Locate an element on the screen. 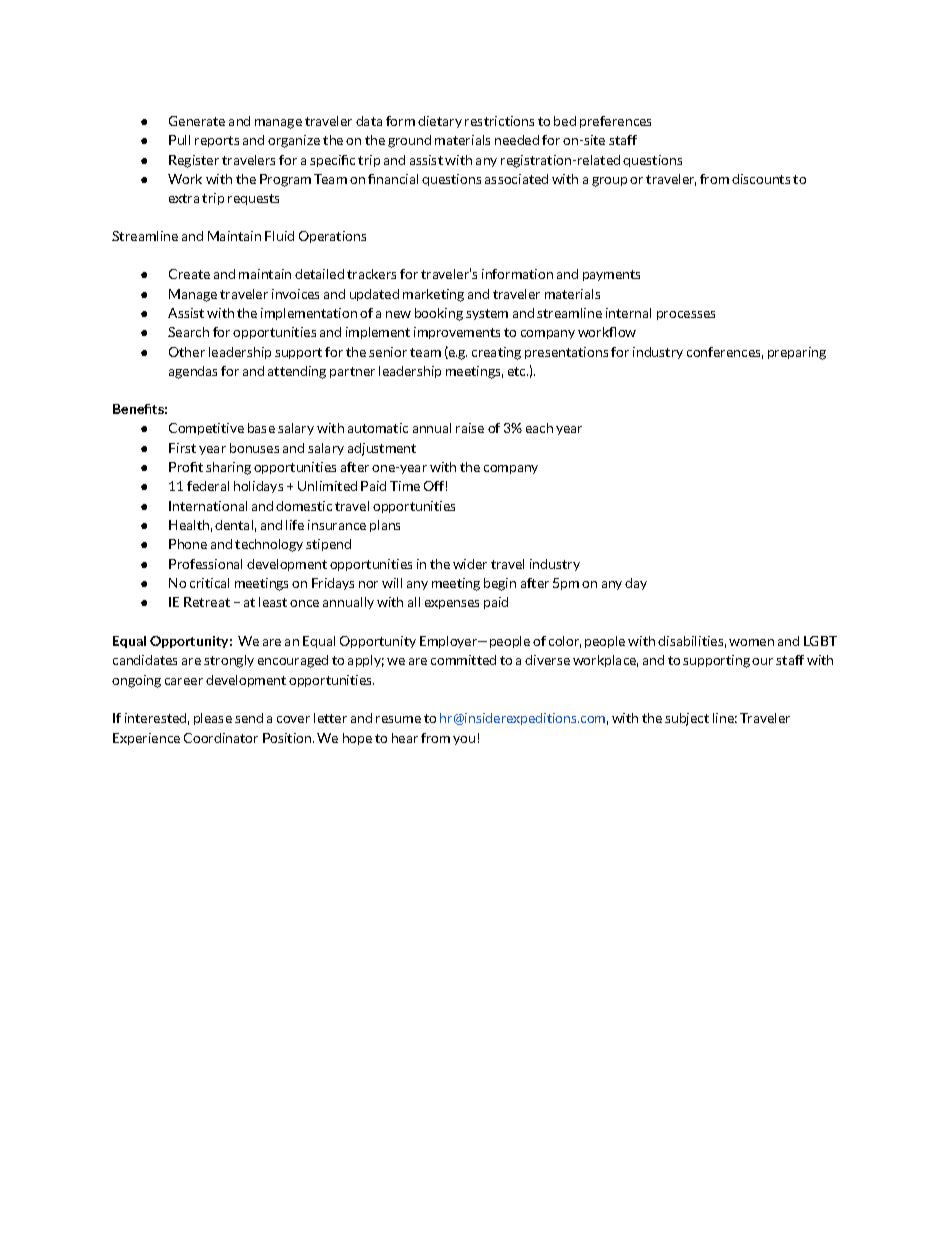 This screenshot has height=1233, width=952. raise is located at coordinates (470, 428).
